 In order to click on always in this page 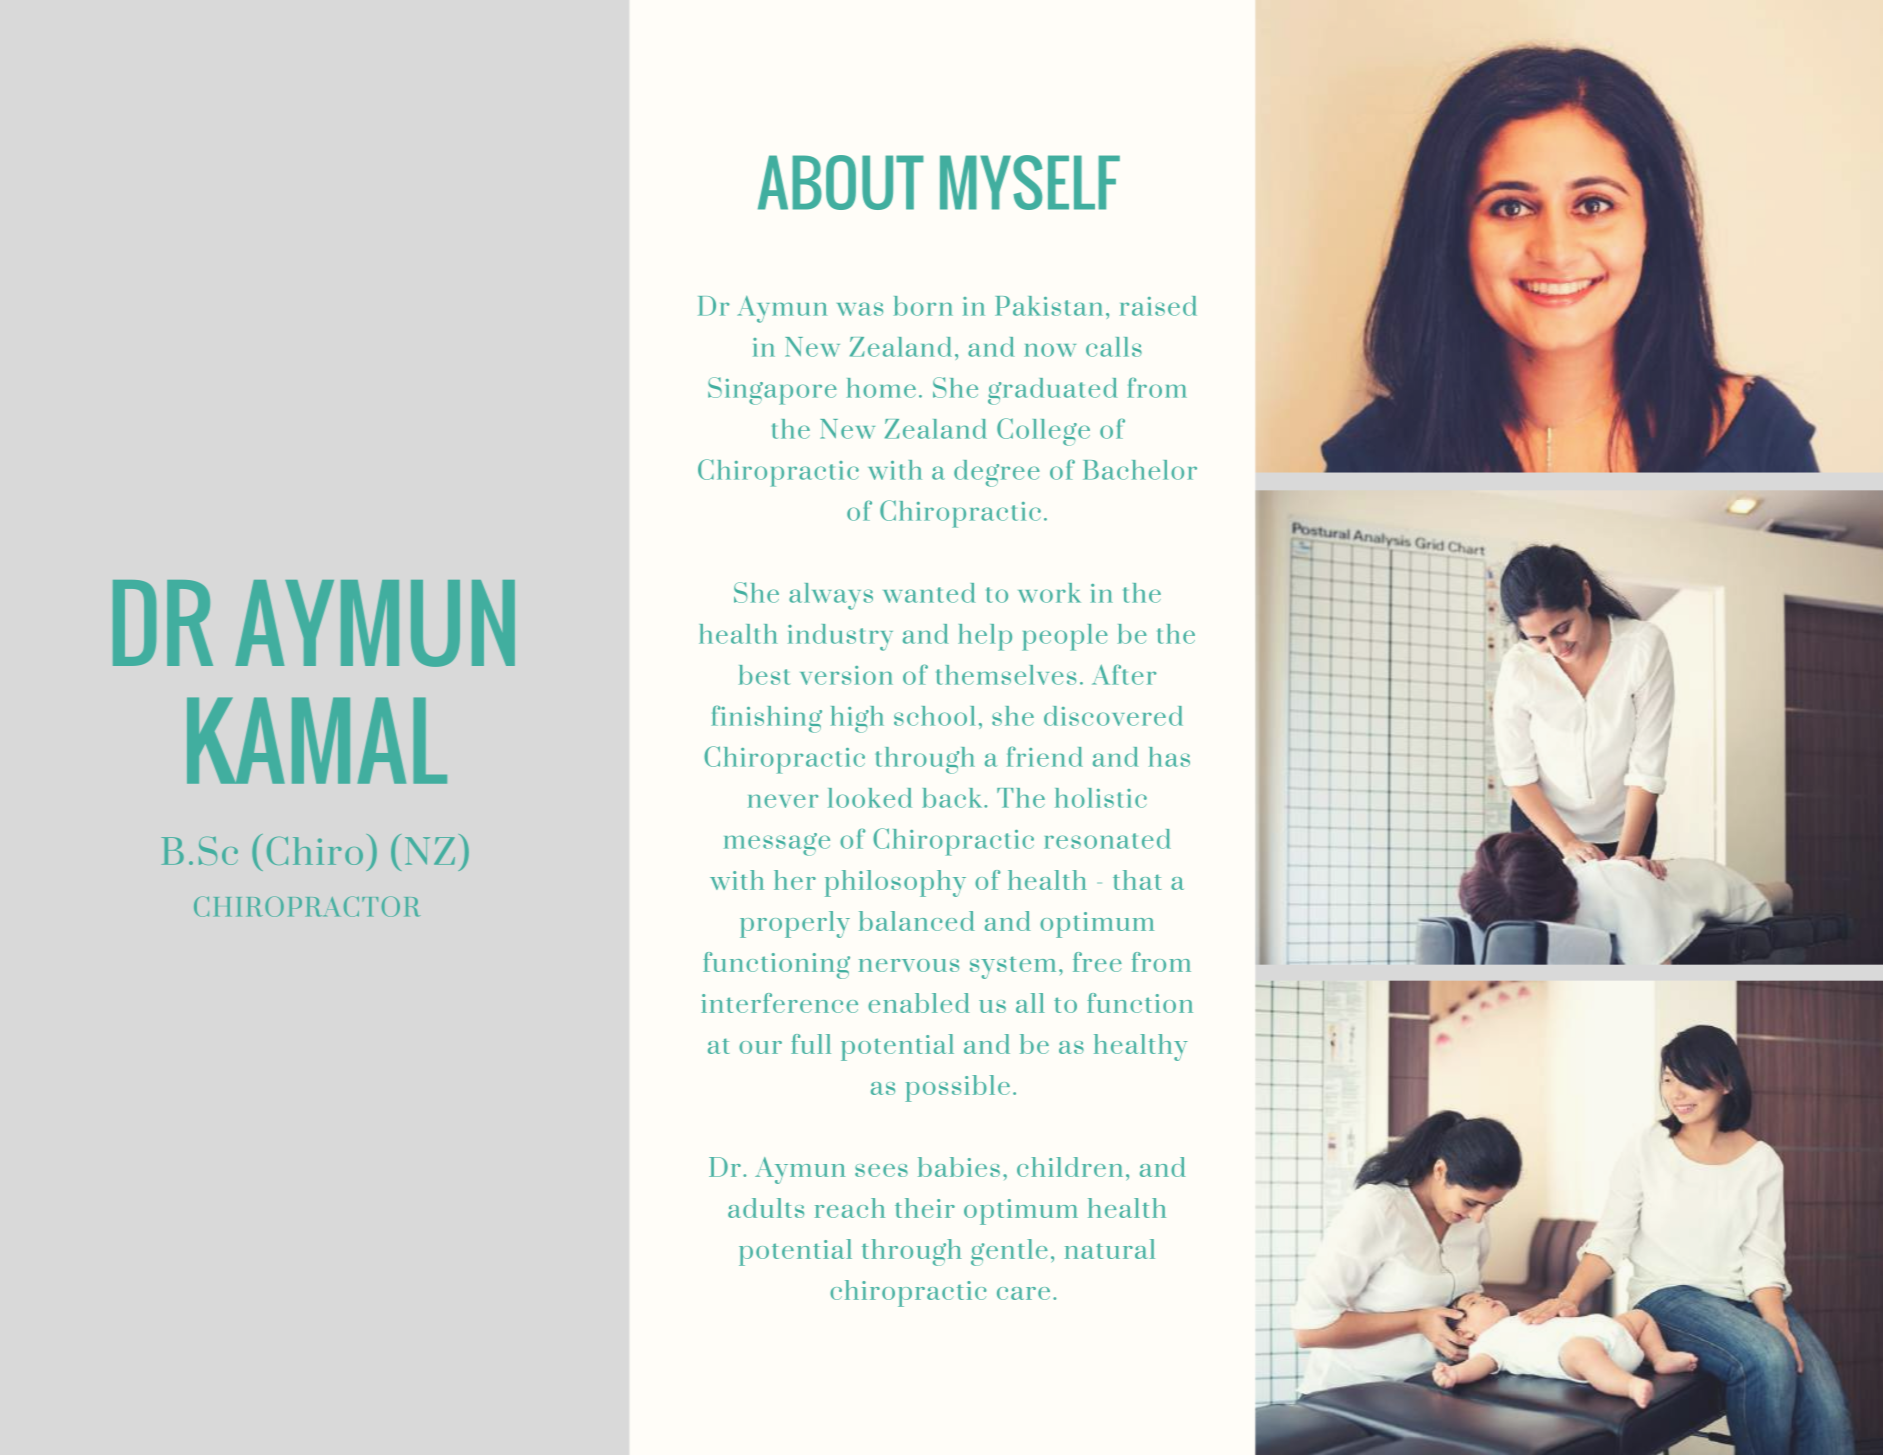, I will do `click(831, 596)`.
